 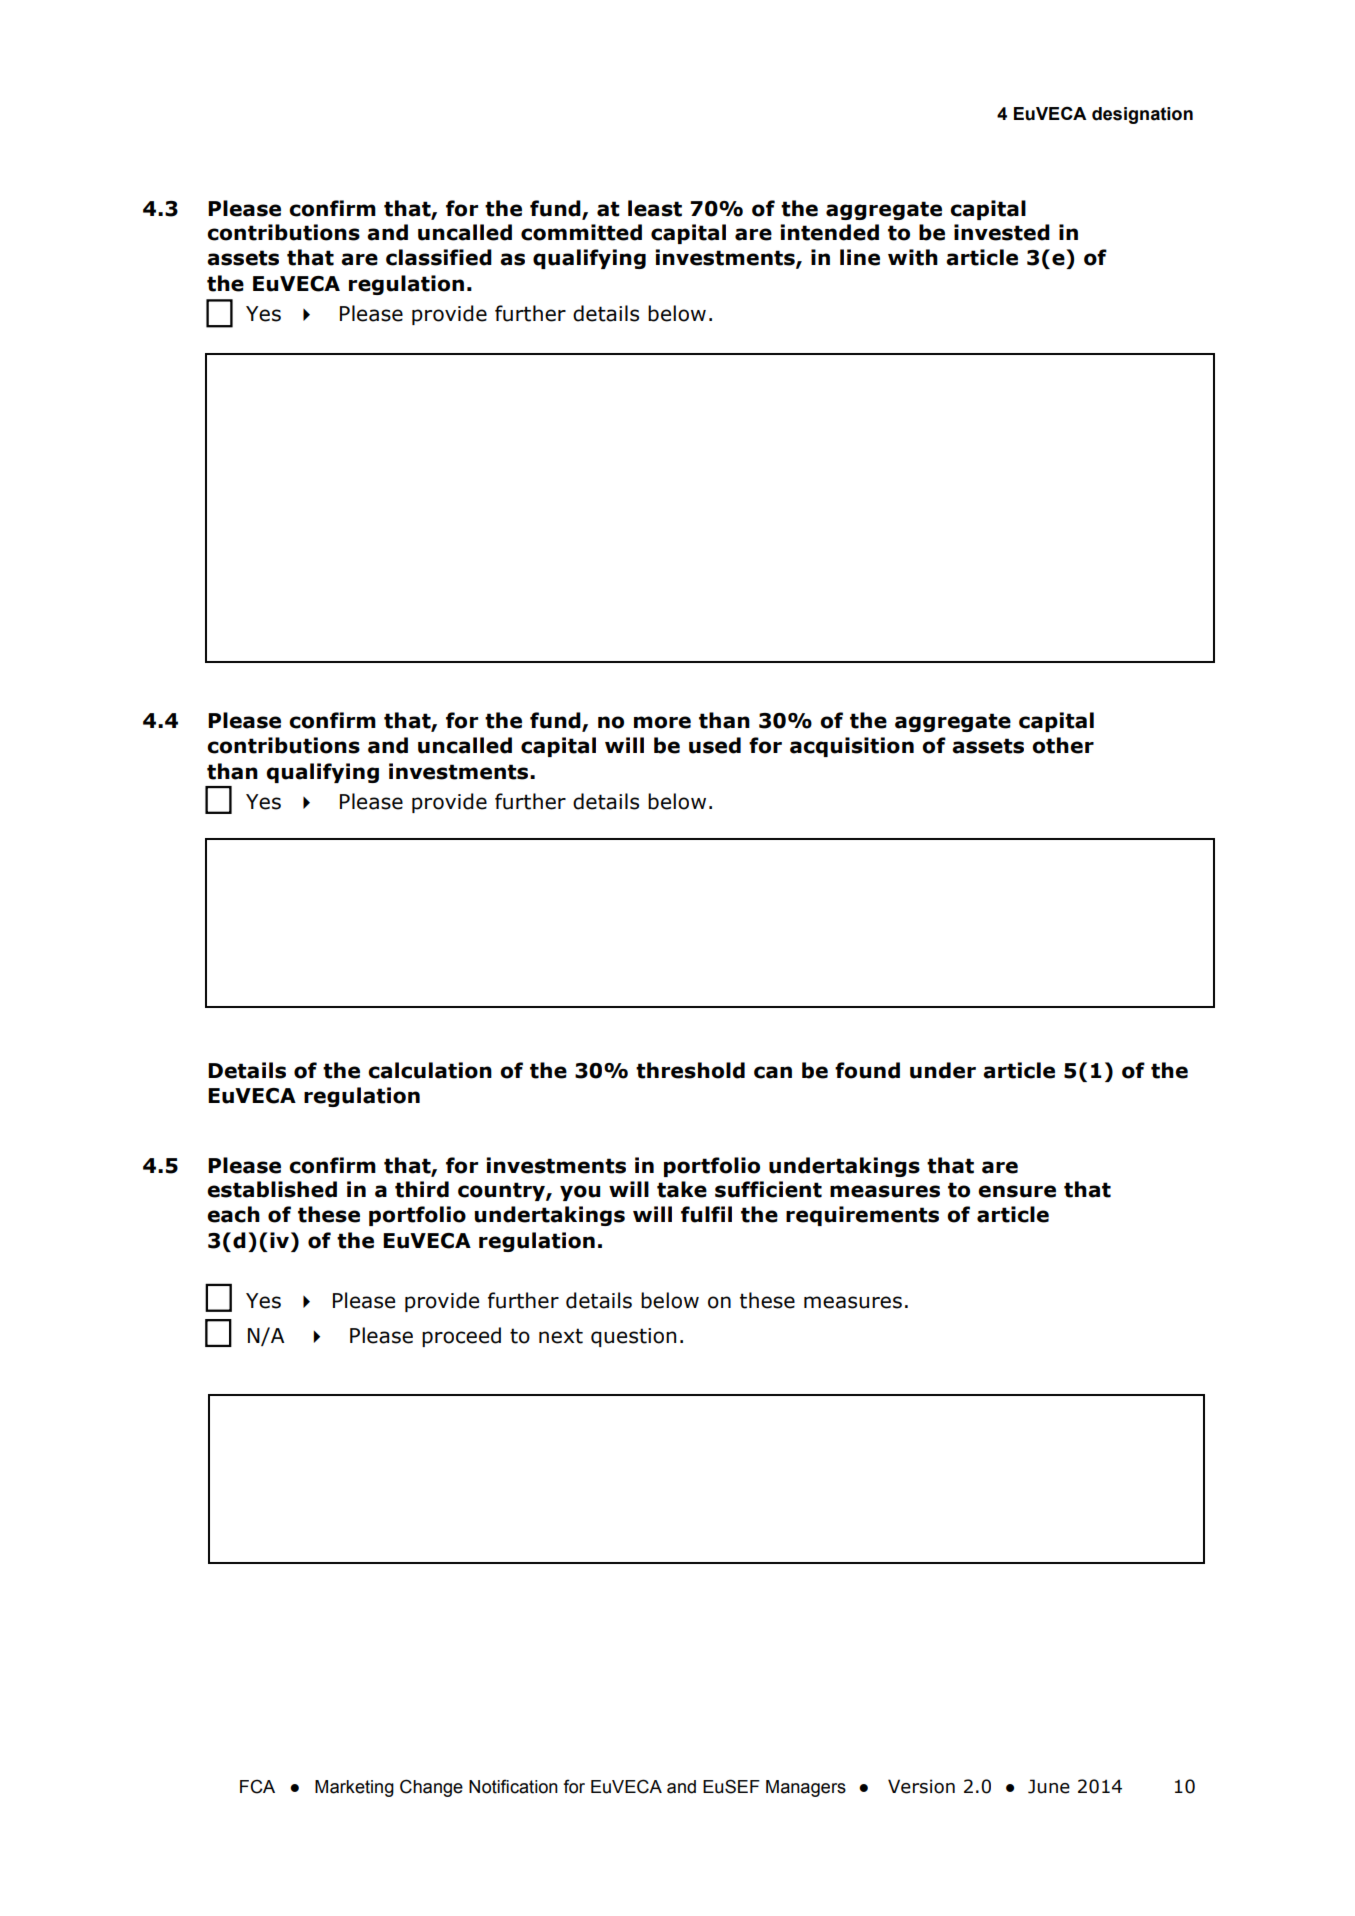 What do you see at coordinates (655, 208) in the page?
I see `least` at bounding box center [655, 208].
